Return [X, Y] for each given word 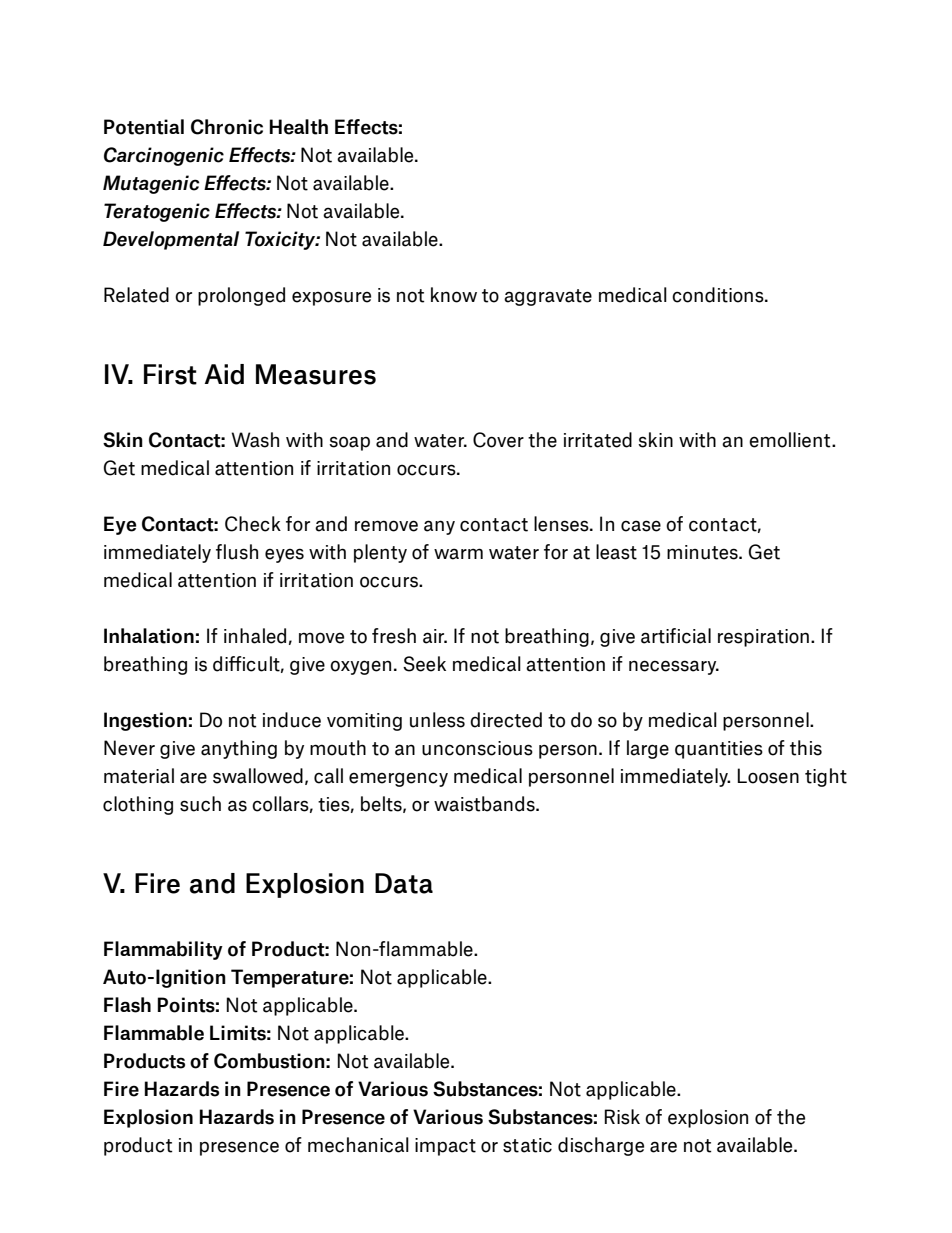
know [454, 295]
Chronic [227, 127]
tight [826, 777]
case [641, 526]
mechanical [358, 1145]
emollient [791, 440]
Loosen [768, 776]
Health [299, 127]
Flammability [163, 950]
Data [404, 883]
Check [253, 524]
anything [239, 749]
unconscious [477, 748]
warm [458, 554]
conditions [719, 295]
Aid [224, 374]
